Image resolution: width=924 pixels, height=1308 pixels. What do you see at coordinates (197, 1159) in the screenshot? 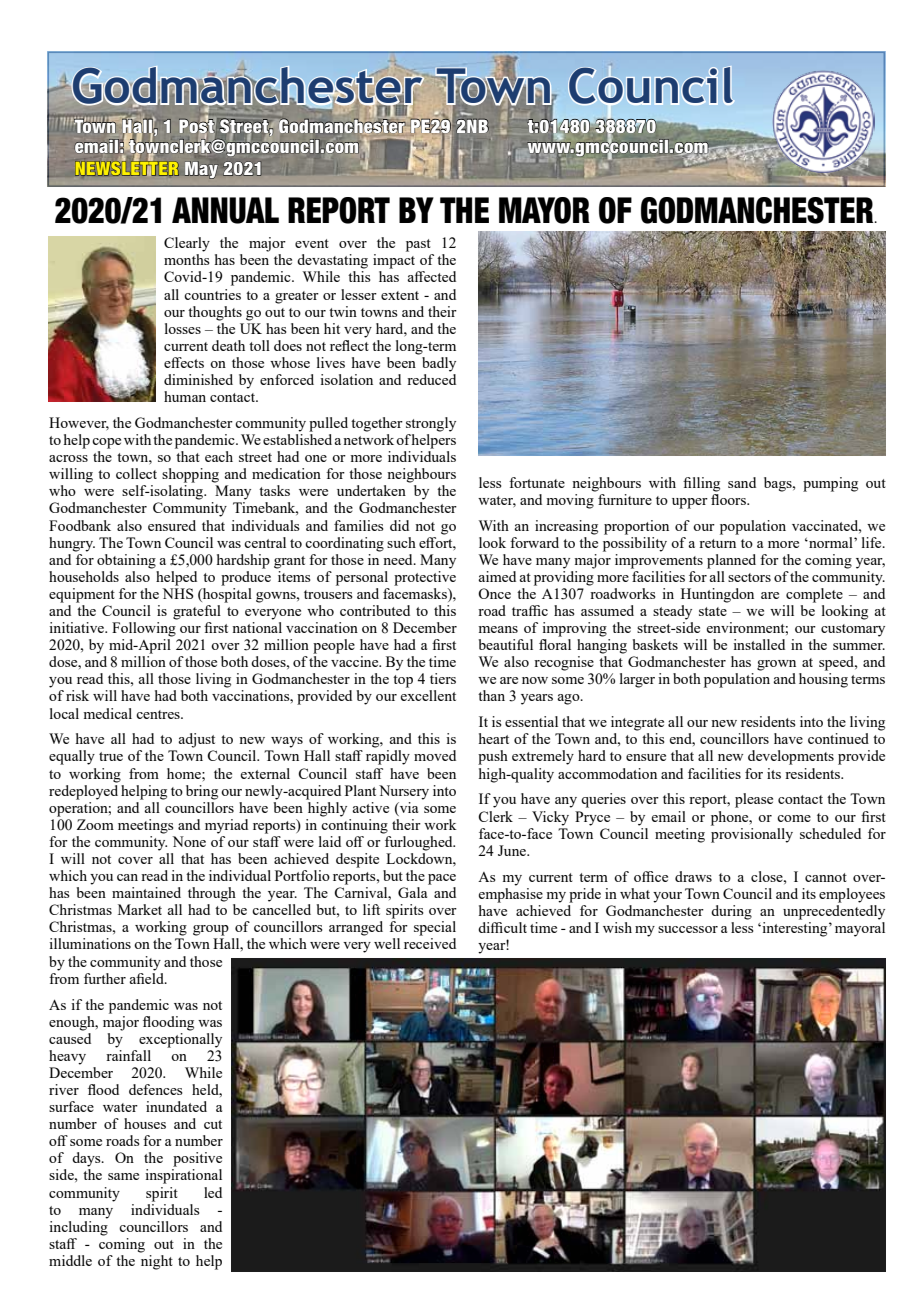
I see `positive` at bounding box center [197, 1159].
